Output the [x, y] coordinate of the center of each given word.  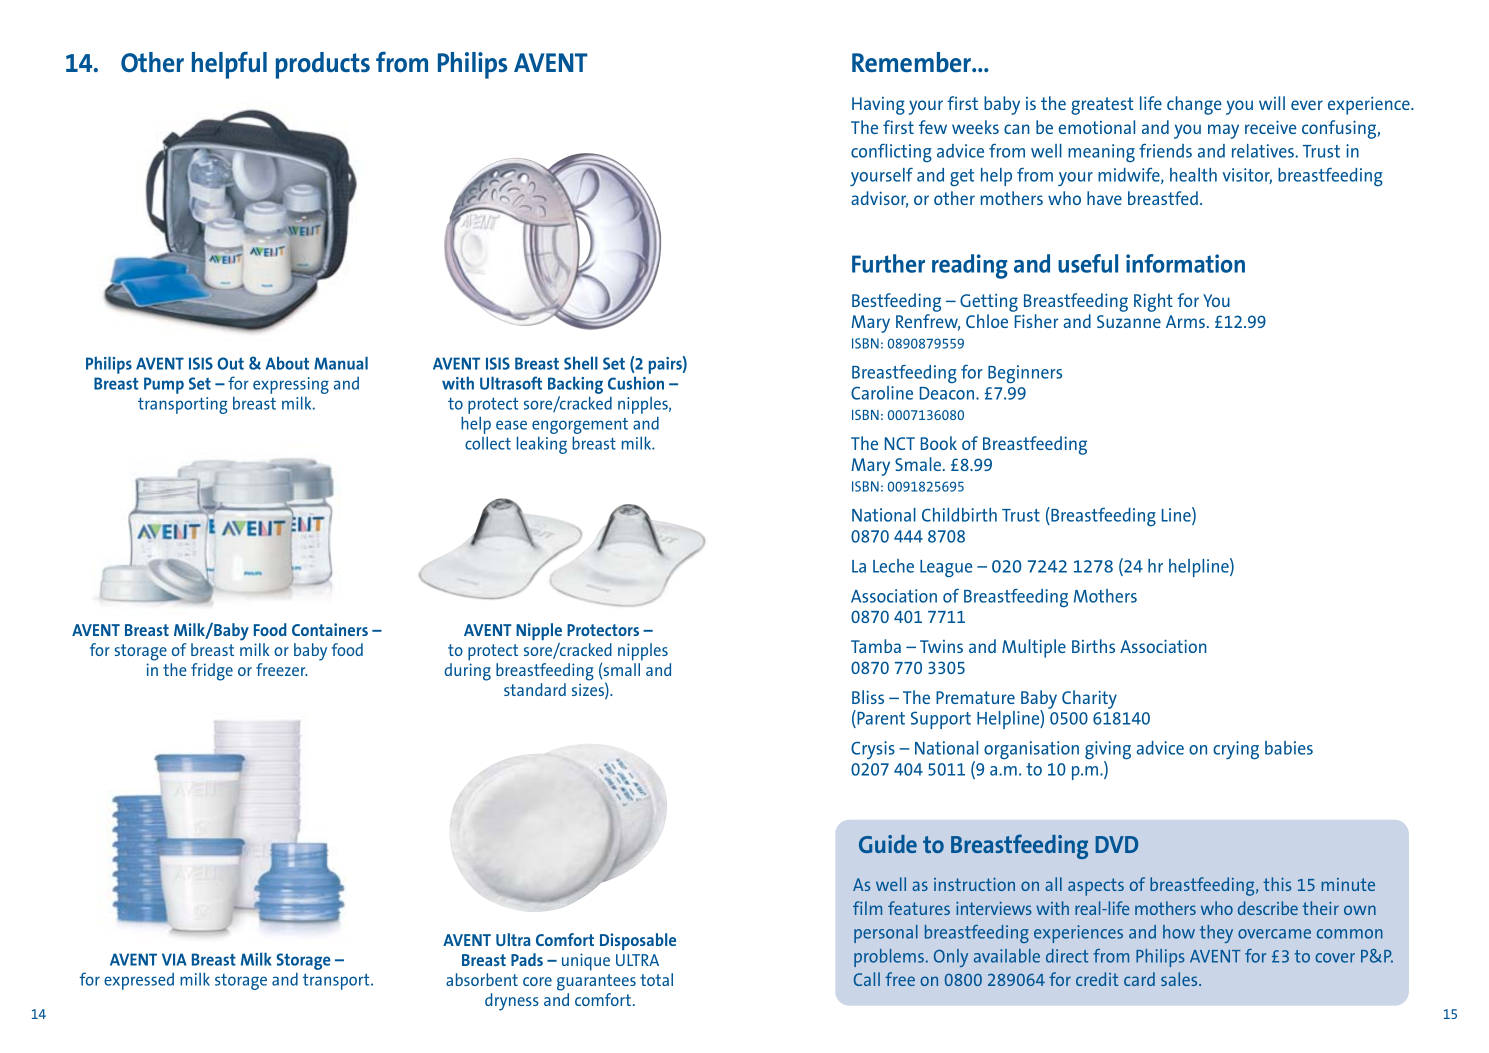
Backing [575, 386]
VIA [174, 959]
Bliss [868, 697]
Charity [1089, 699]
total [656, 979]
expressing [291, 387]
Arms [1185, 321]
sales [1180, 979]
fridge [212, 672]
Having [878, 106]
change [1194, 105]
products [323, 65]
